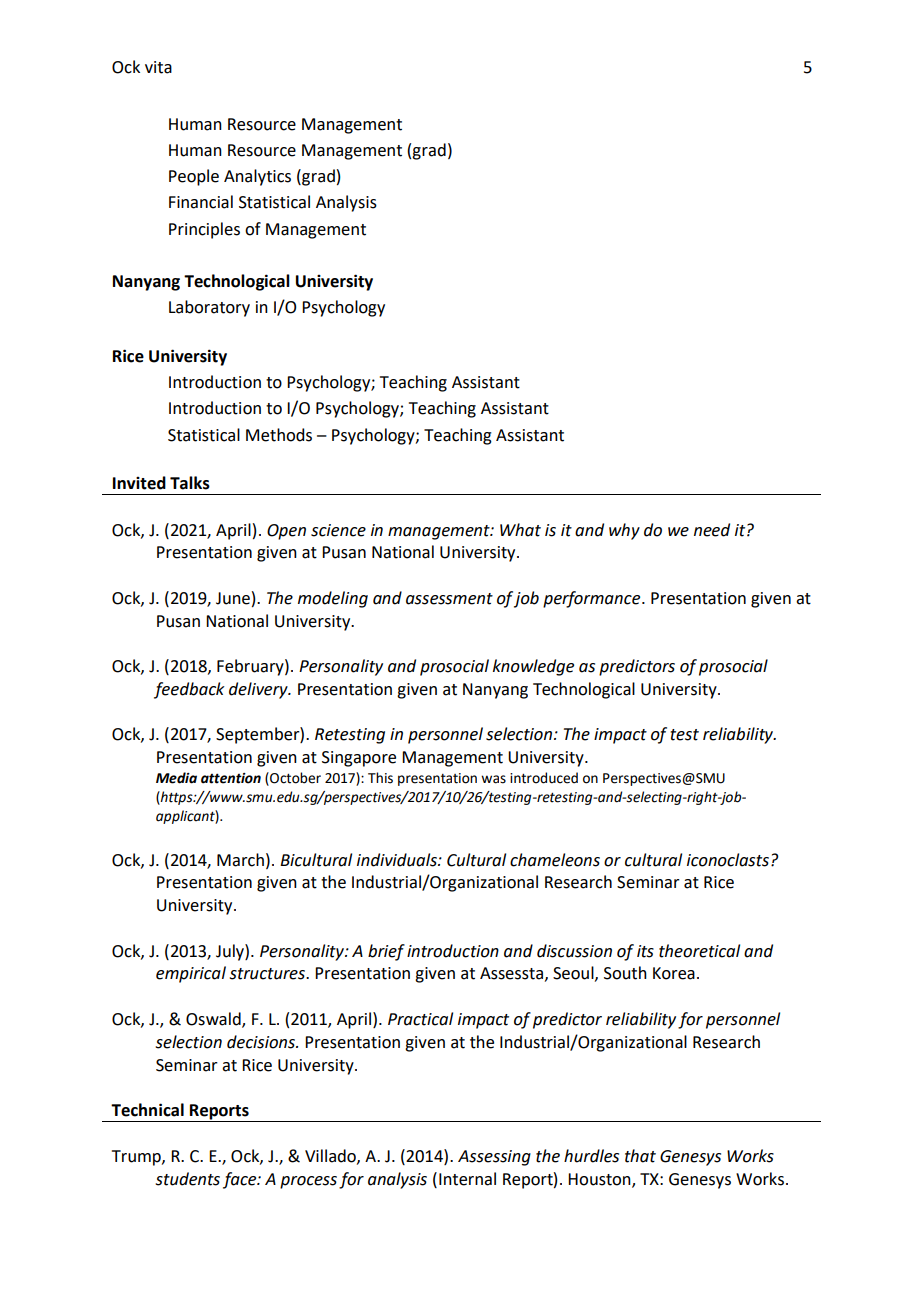 The image size is (924, 1308). What do you see at coordinates (209, 308) in the document?
I see `Laboratory` at bounding box center [209, 308].
